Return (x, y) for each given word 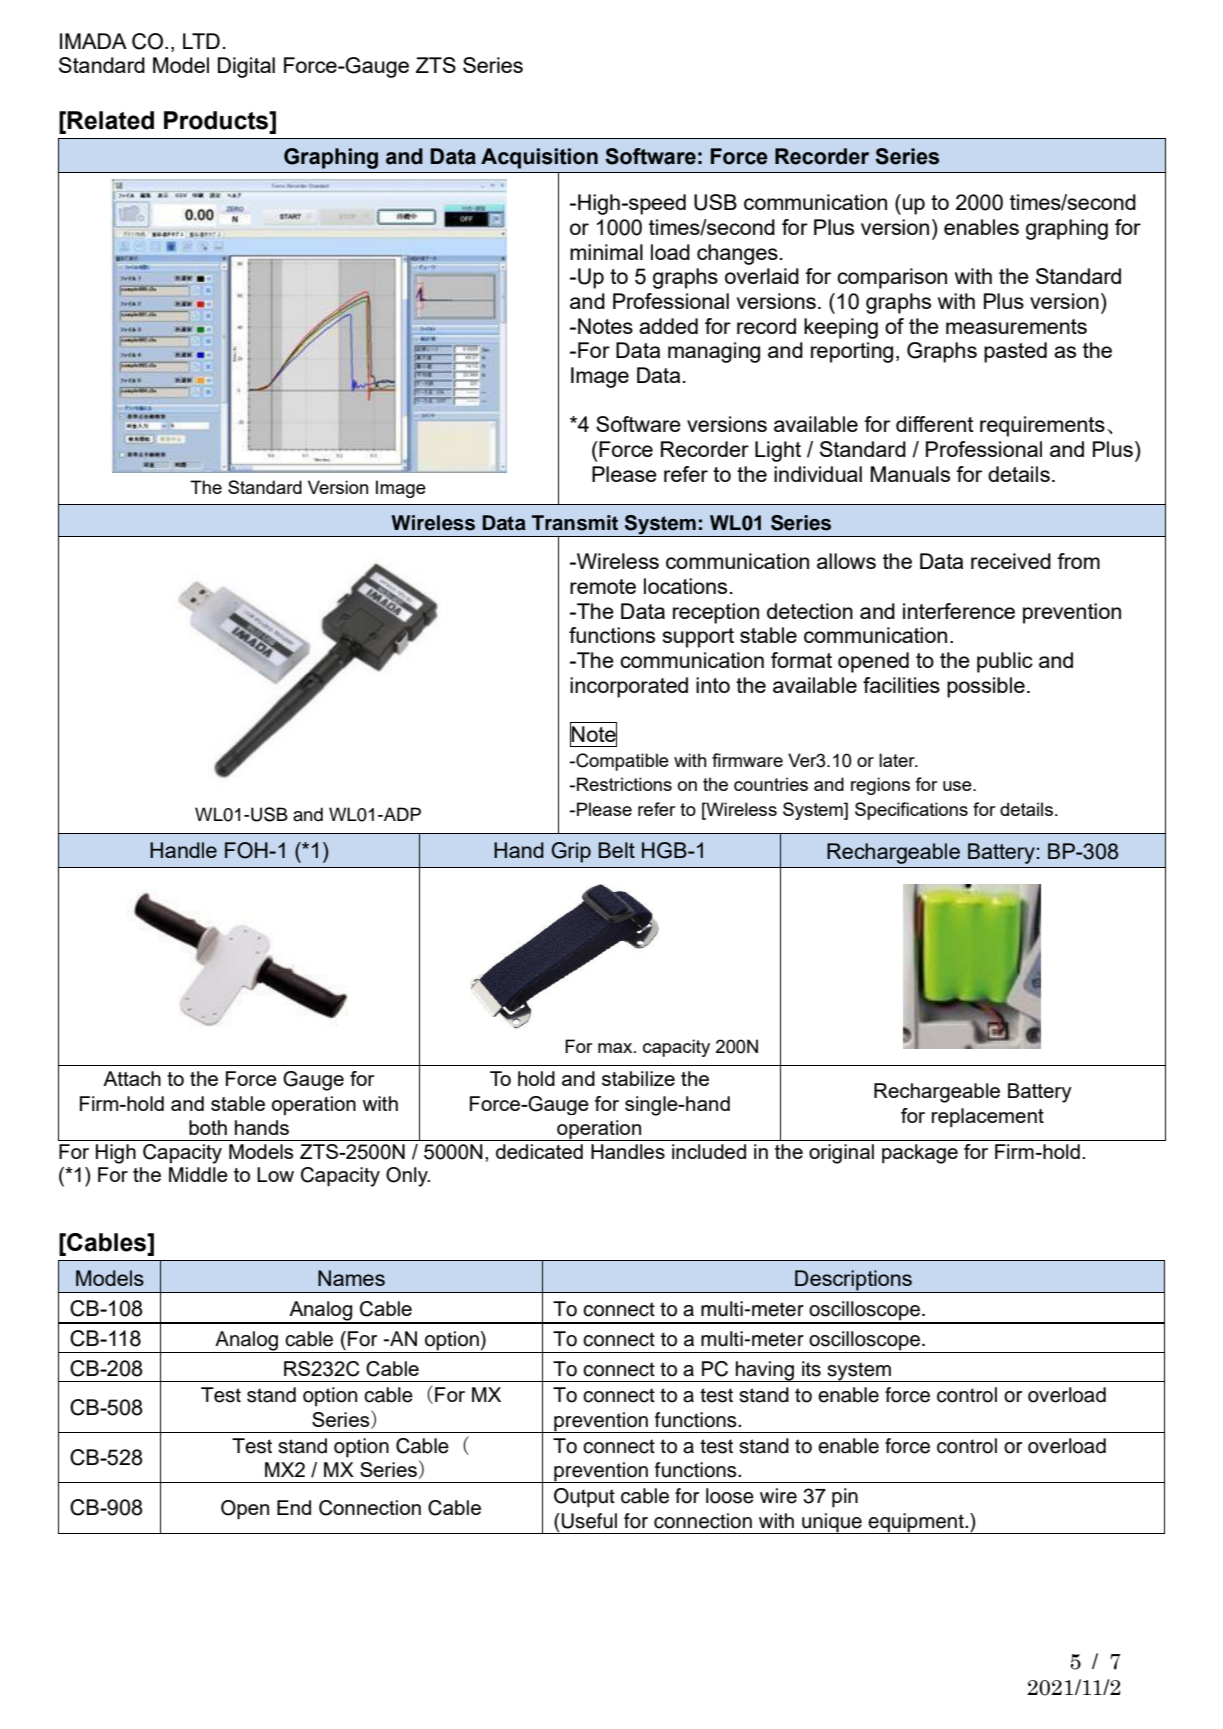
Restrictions (624, 784)
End (294, 1507)
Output (584, 1498)
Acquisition (539, 158)
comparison (892, 278)
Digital (246, 67)
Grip (571, 852)
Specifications (911, 811)
